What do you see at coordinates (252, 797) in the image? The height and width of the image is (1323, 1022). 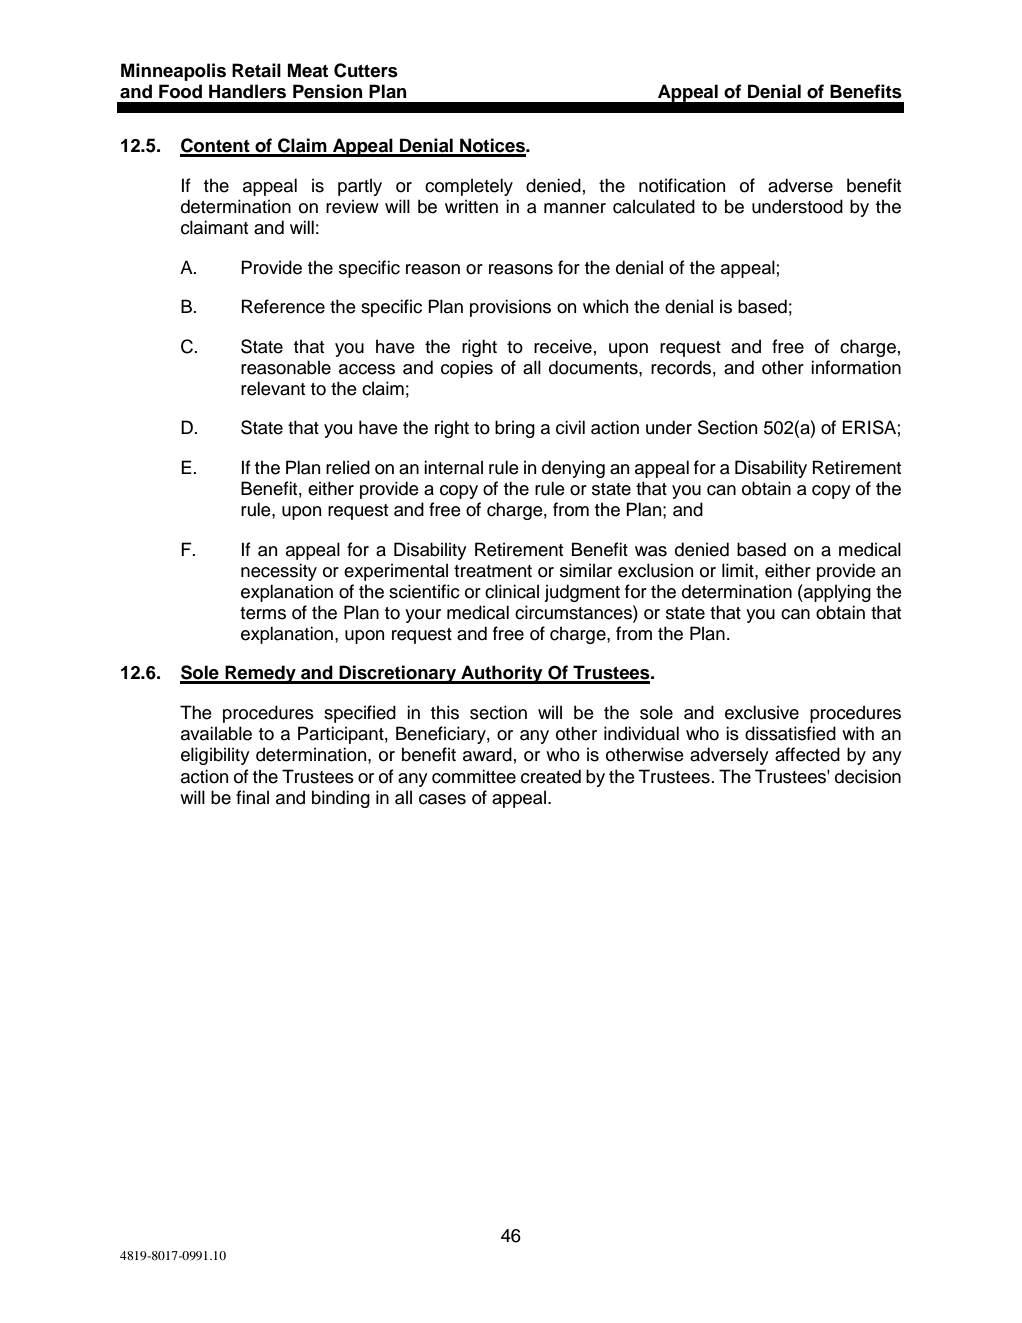 I see `final` at bounding box center [252, 797].
